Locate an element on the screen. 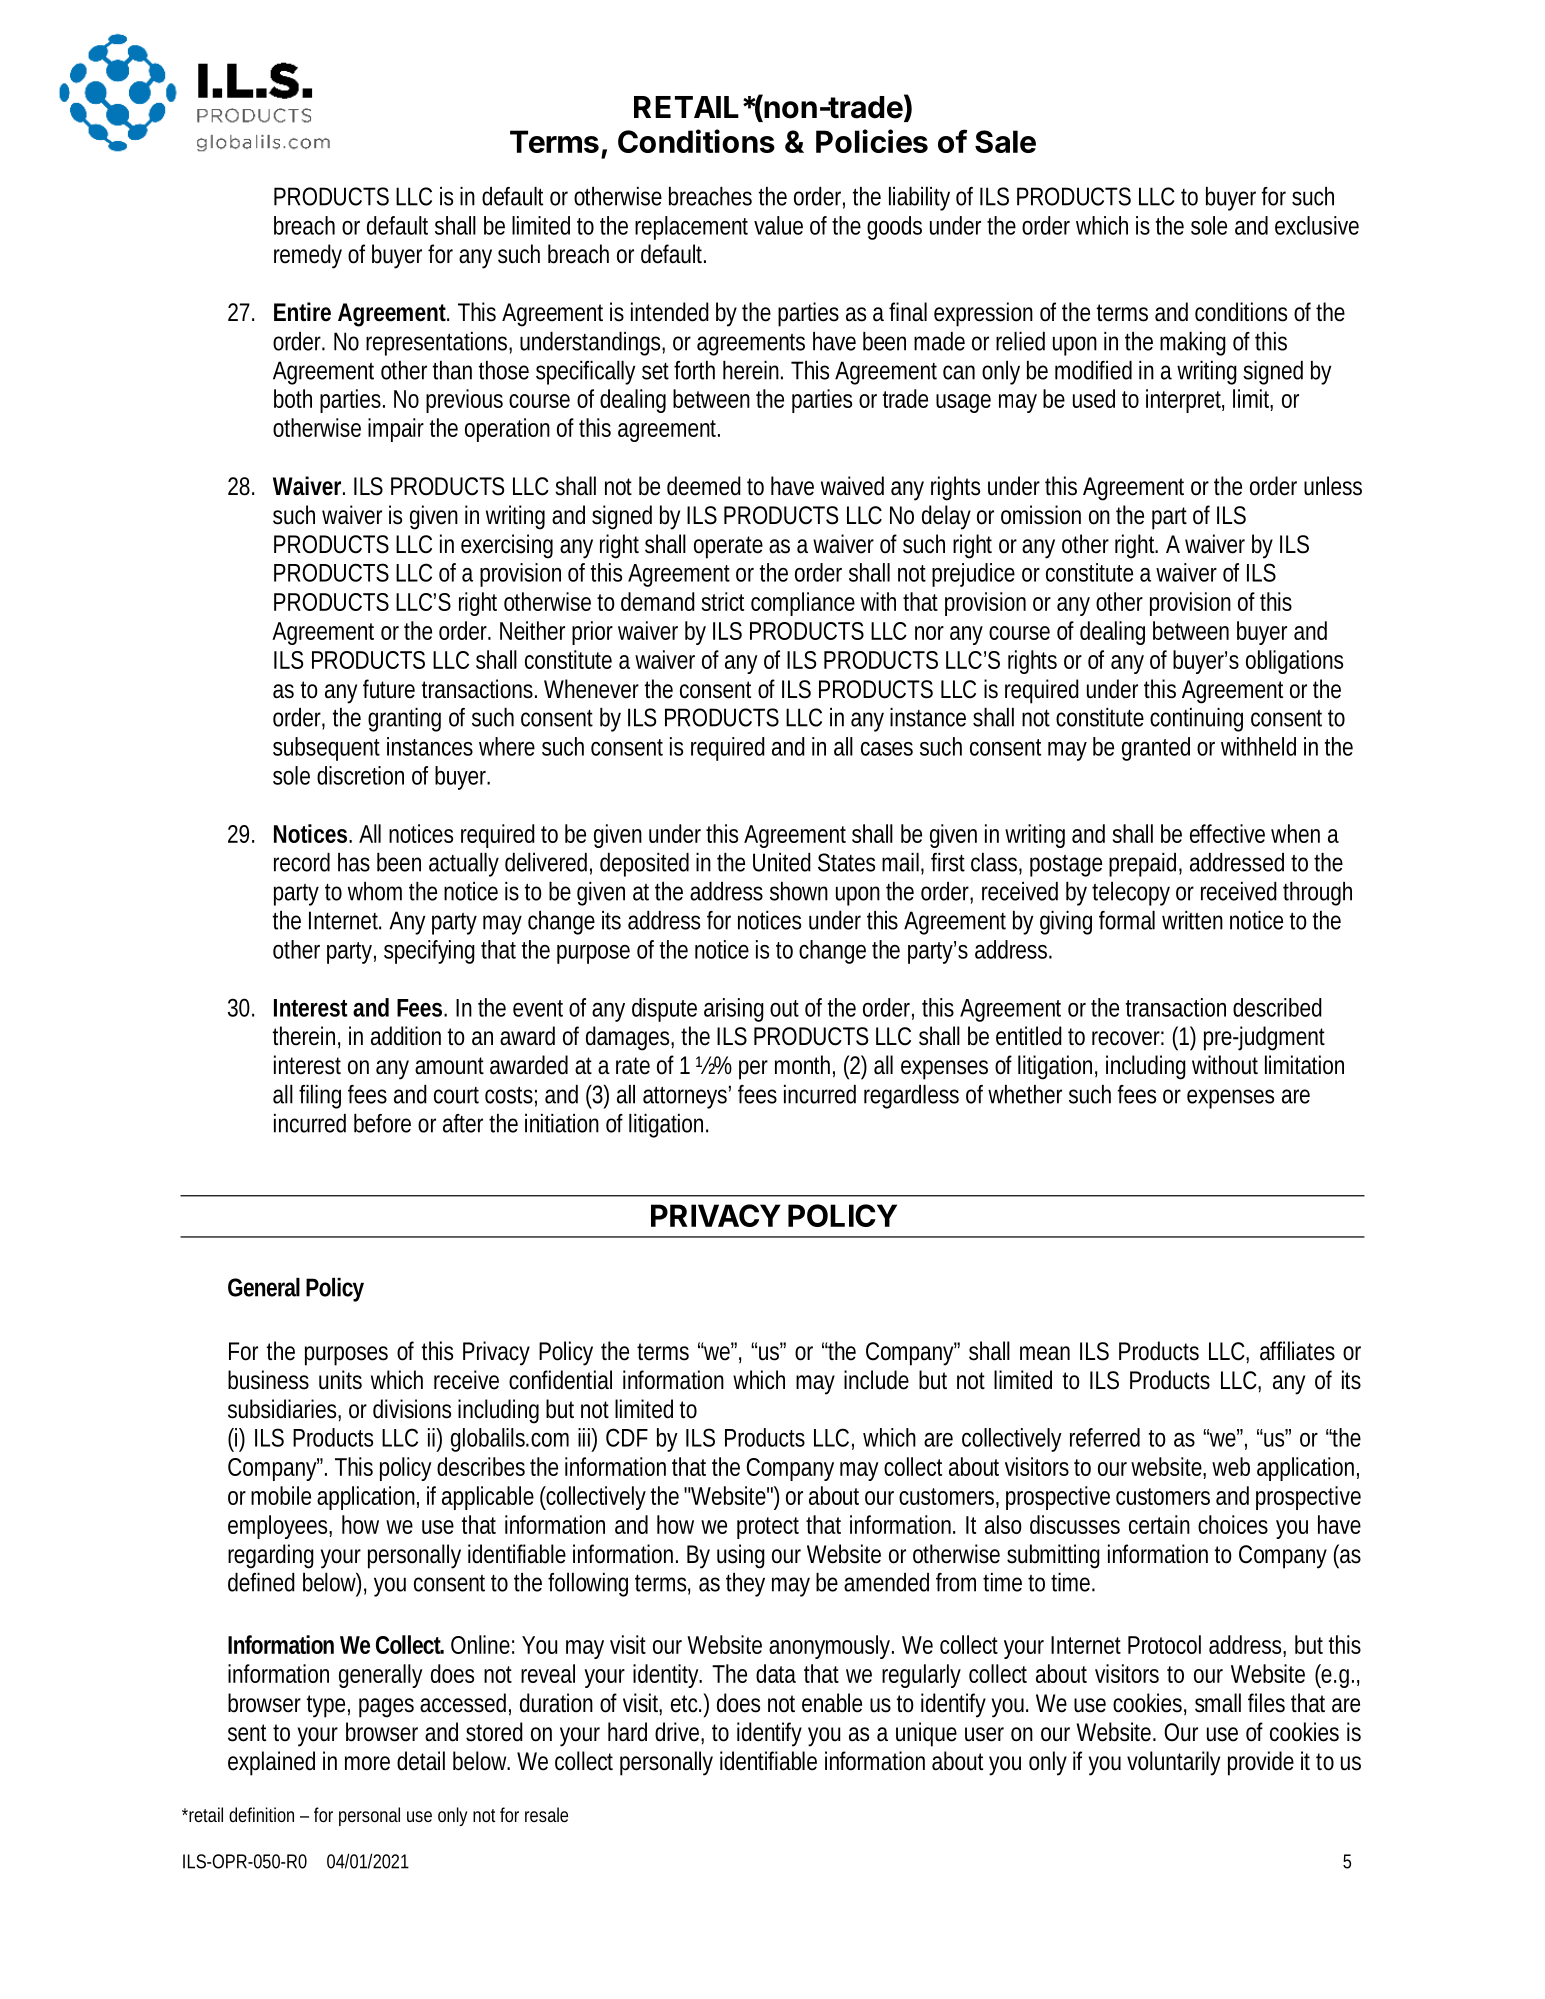 Image resolution: width=1545 pixels, height=1999 pixels. value is located at coordinates (778, 225).
